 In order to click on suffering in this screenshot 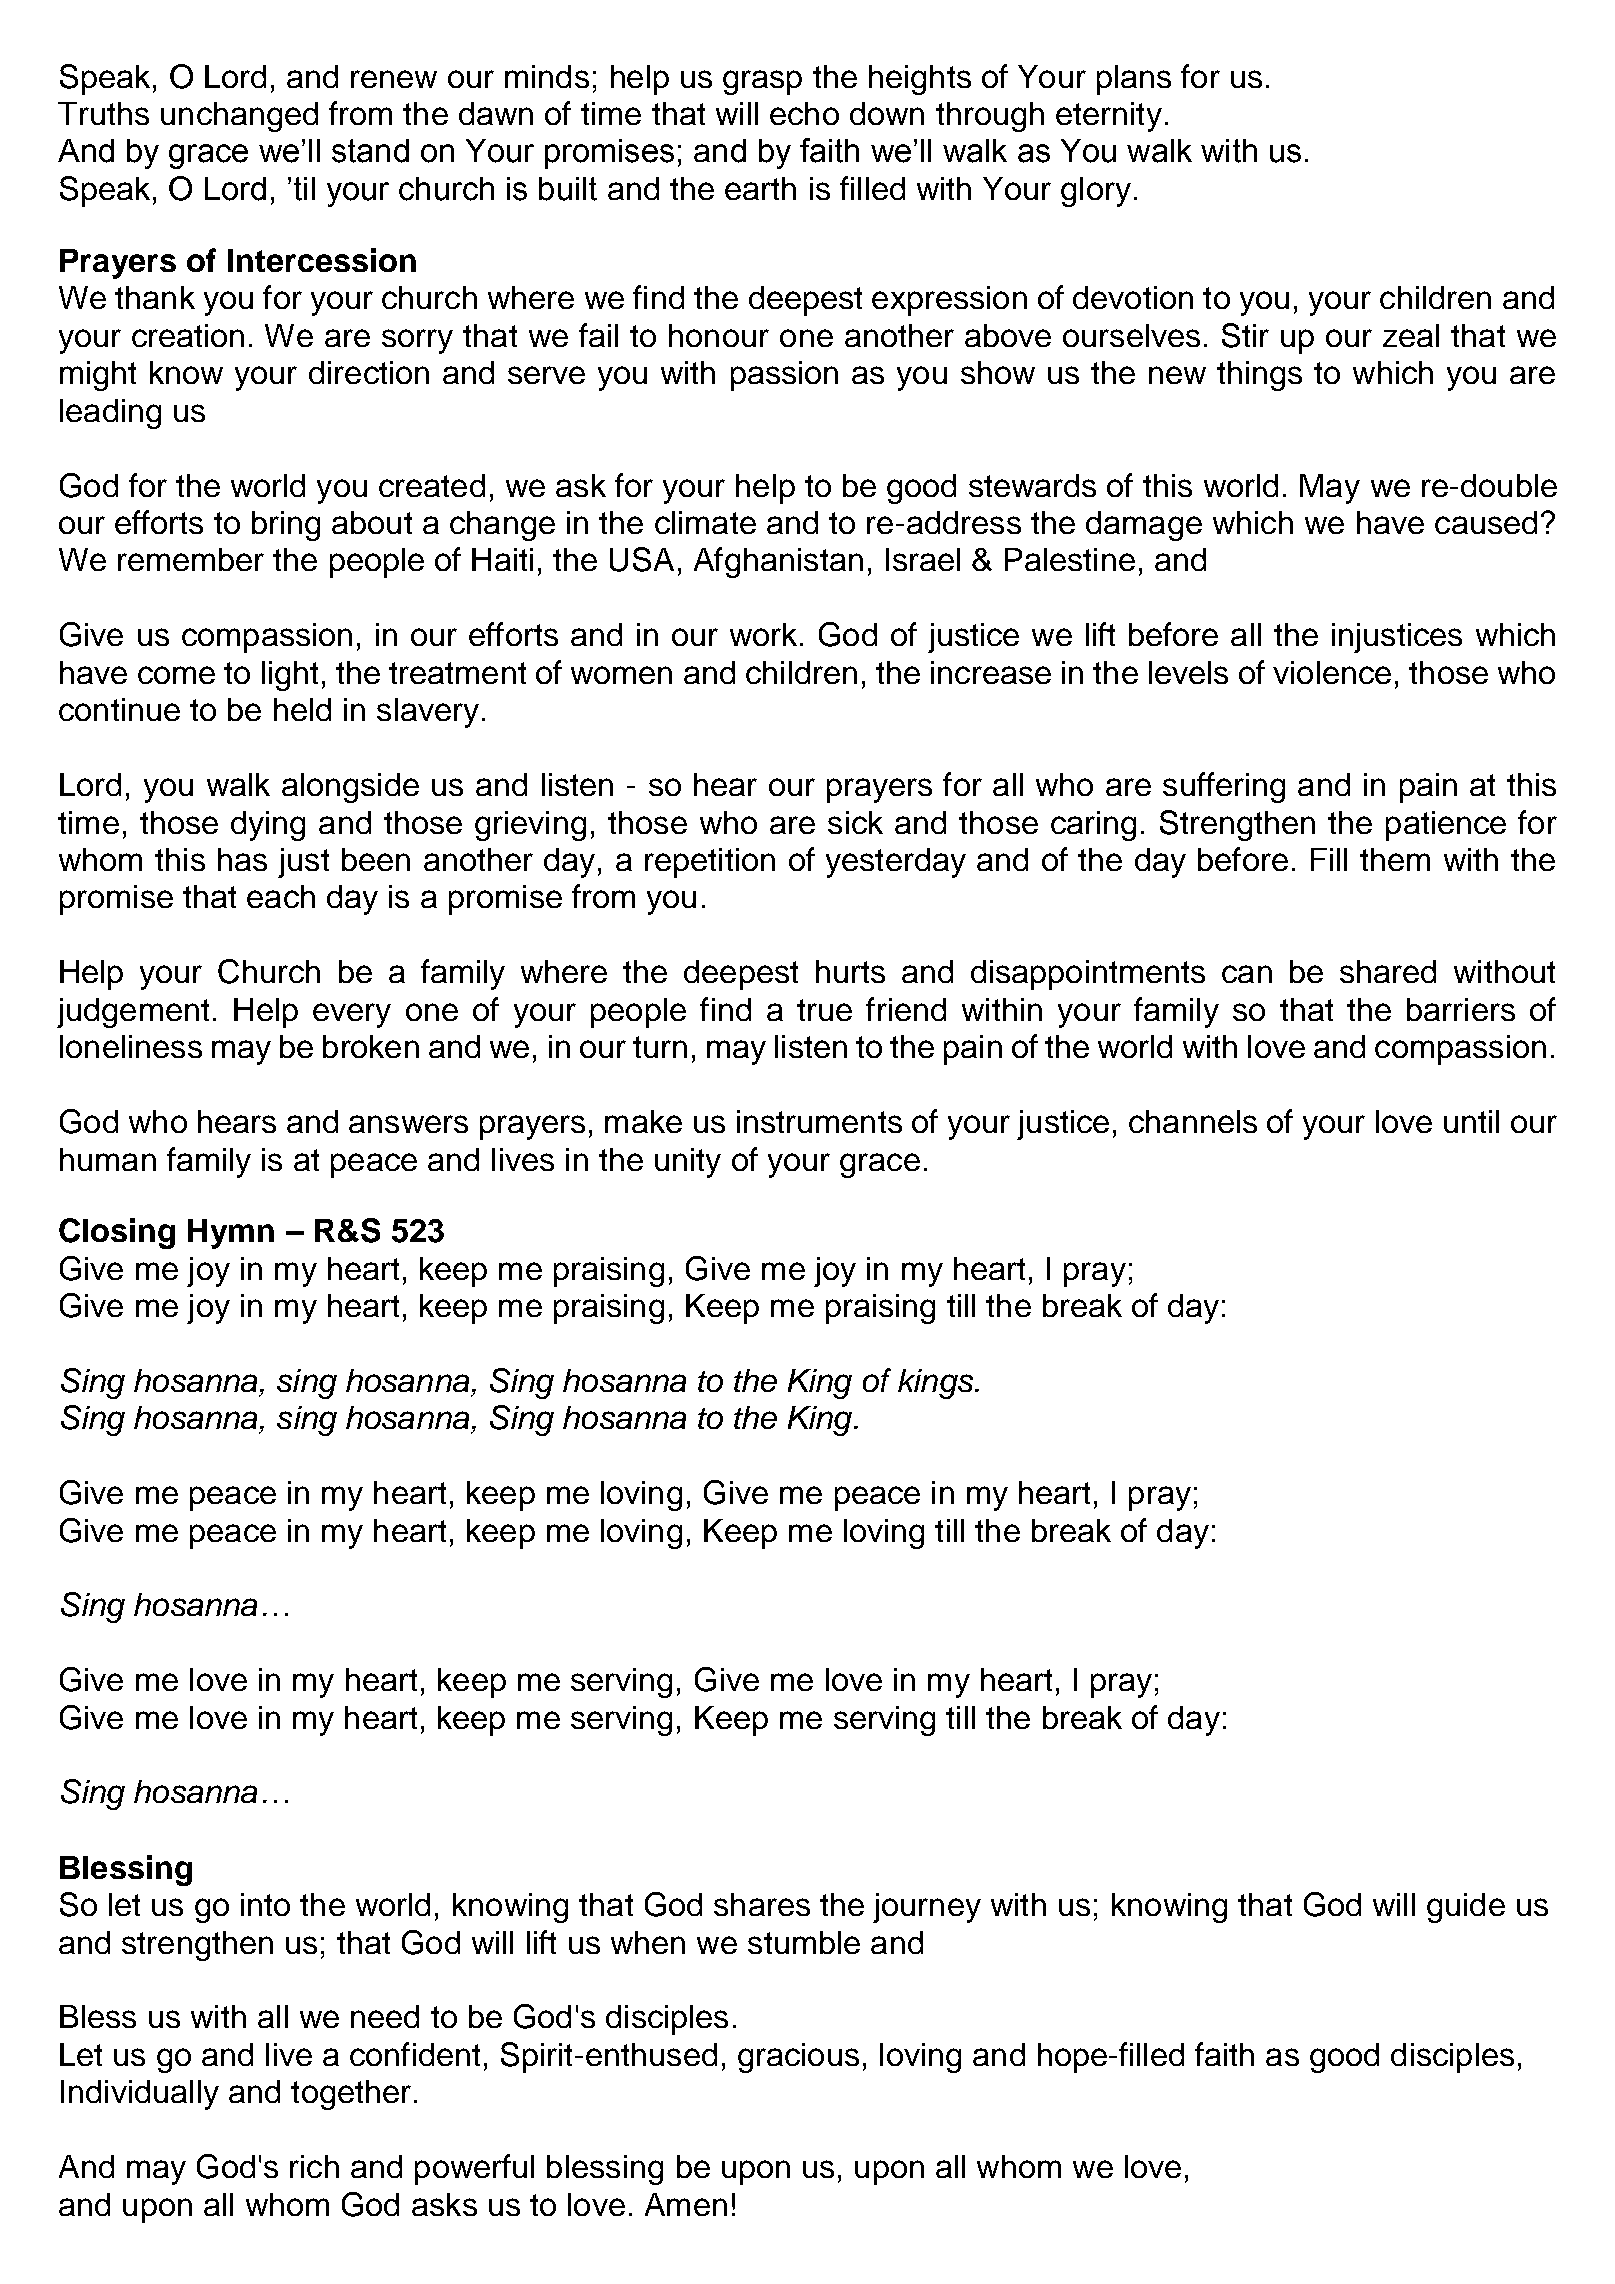, I will do `click(1224, 787)`.
